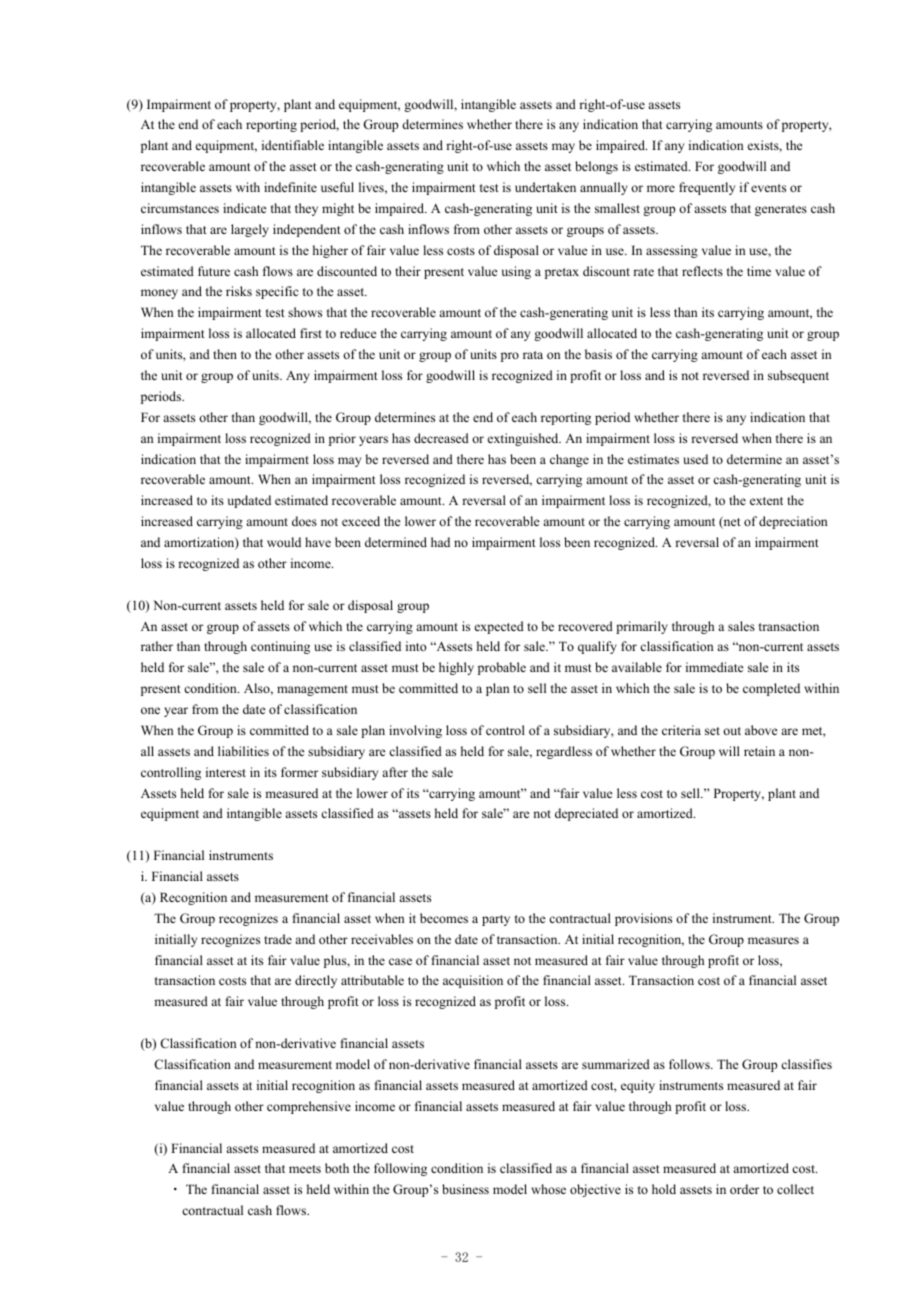 Image resolution: width=924 pixels, height=1308 pixels. What do you see at coordinates (299, 772) in the screenshot?
I see `former` at bounding box center [299, 772].
